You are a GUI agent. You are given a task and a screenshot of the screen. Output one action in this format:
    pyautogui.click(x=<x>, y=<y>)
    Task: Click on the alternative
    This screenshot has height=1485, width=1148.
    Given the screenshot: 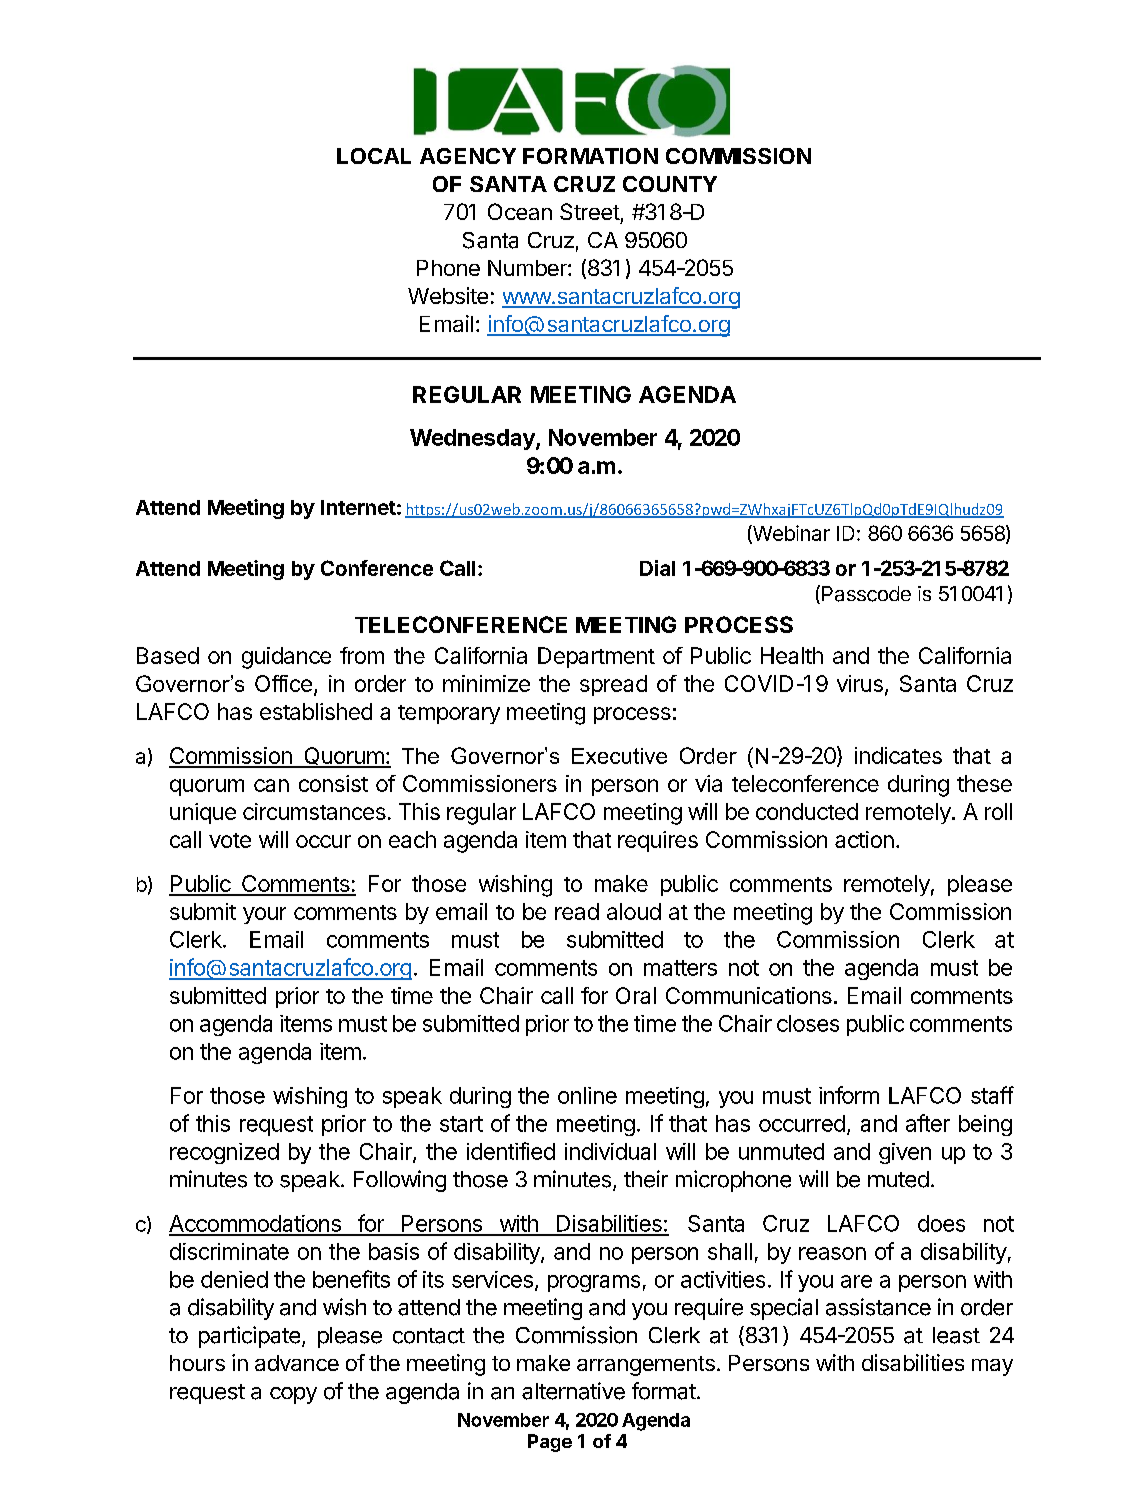 What is the action you would take?
    pyautogui.click(x=573, y=1391)
